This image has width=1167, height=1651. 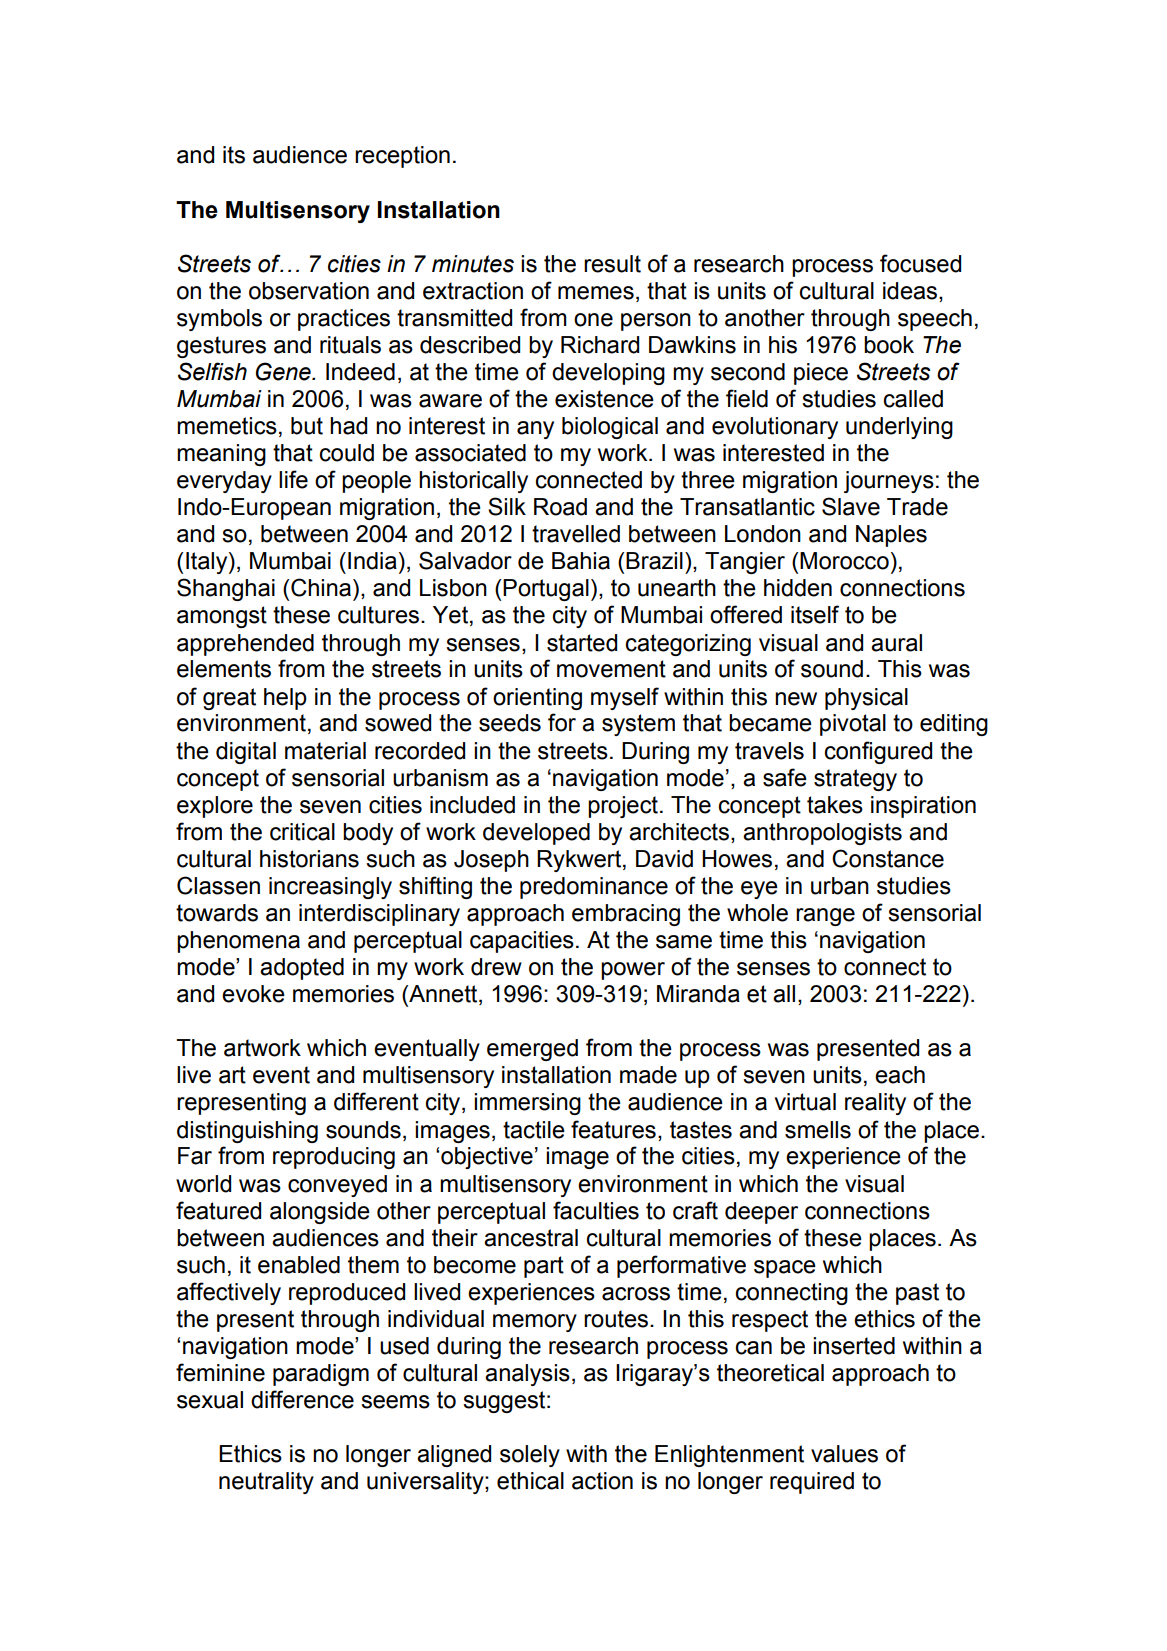 I want to click on solely, so click(x=530, y=1456).
